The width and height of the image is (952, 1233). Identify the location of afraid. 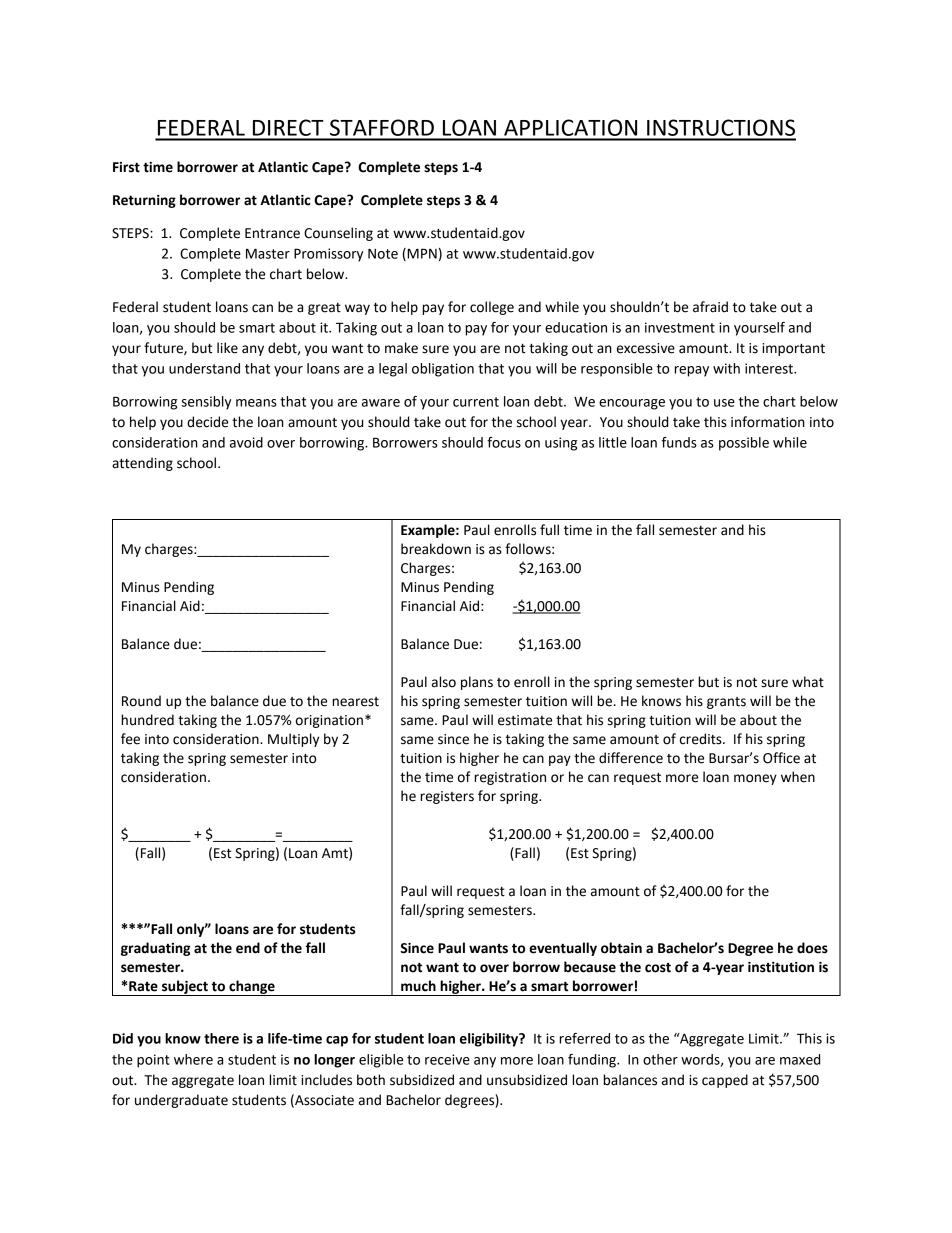
(710, 307).
